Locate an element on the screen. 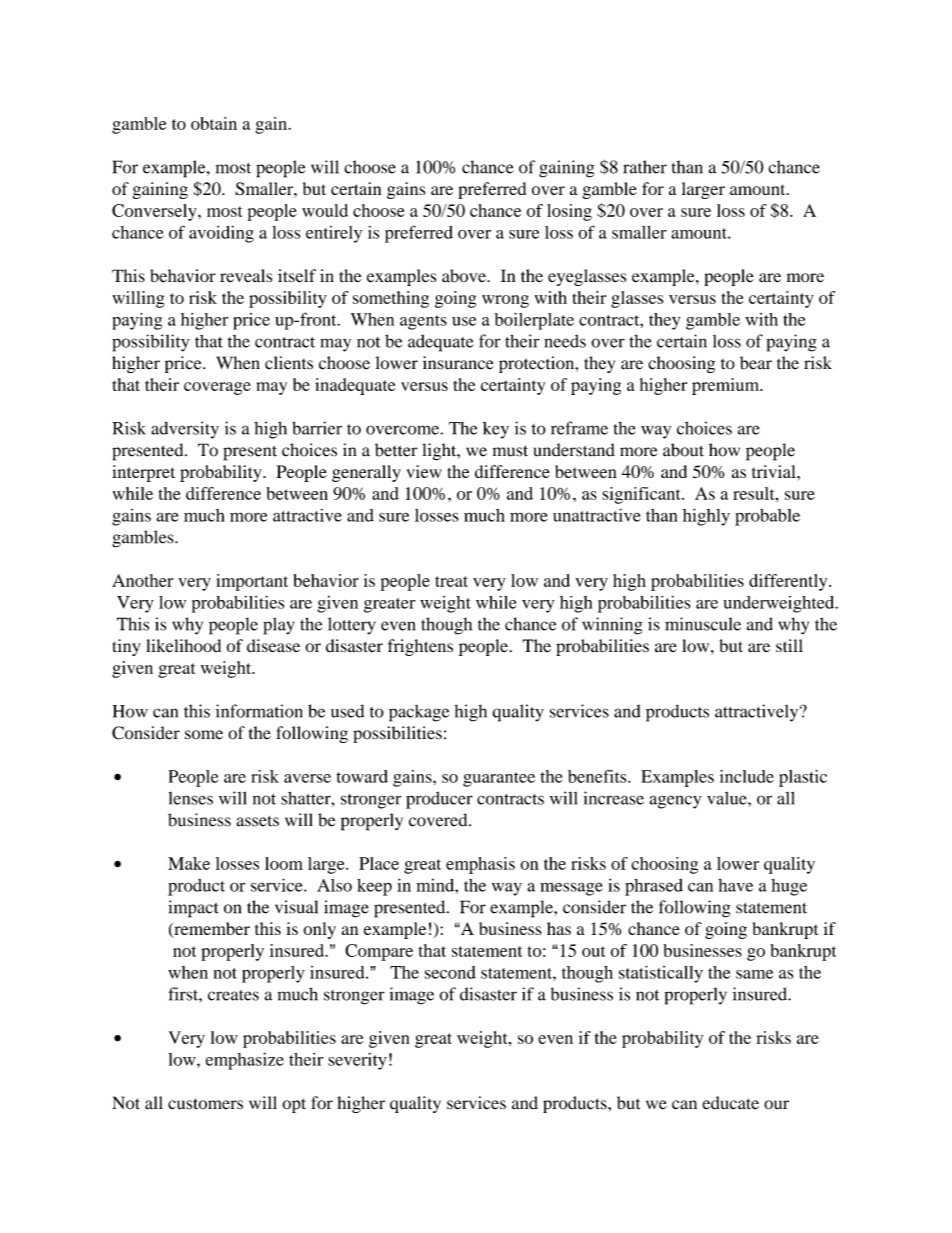 The width and height of the screenshot is (952, 1233). customers is located at coordinates (205, 1104).
